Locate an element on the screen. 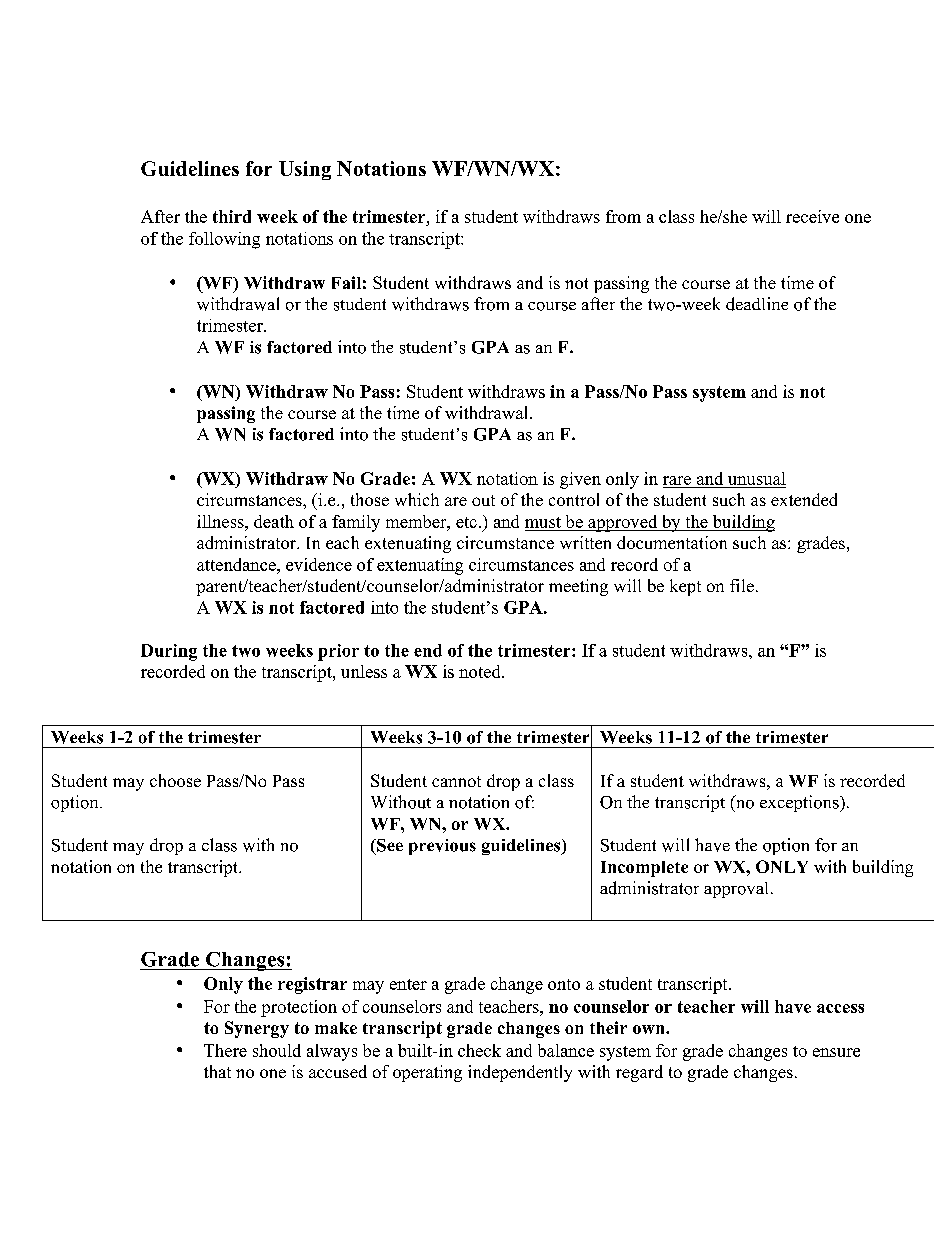 Image resolution: width=952 pixels, height=1233 pixels. death is located at coordinates (274, 521).
